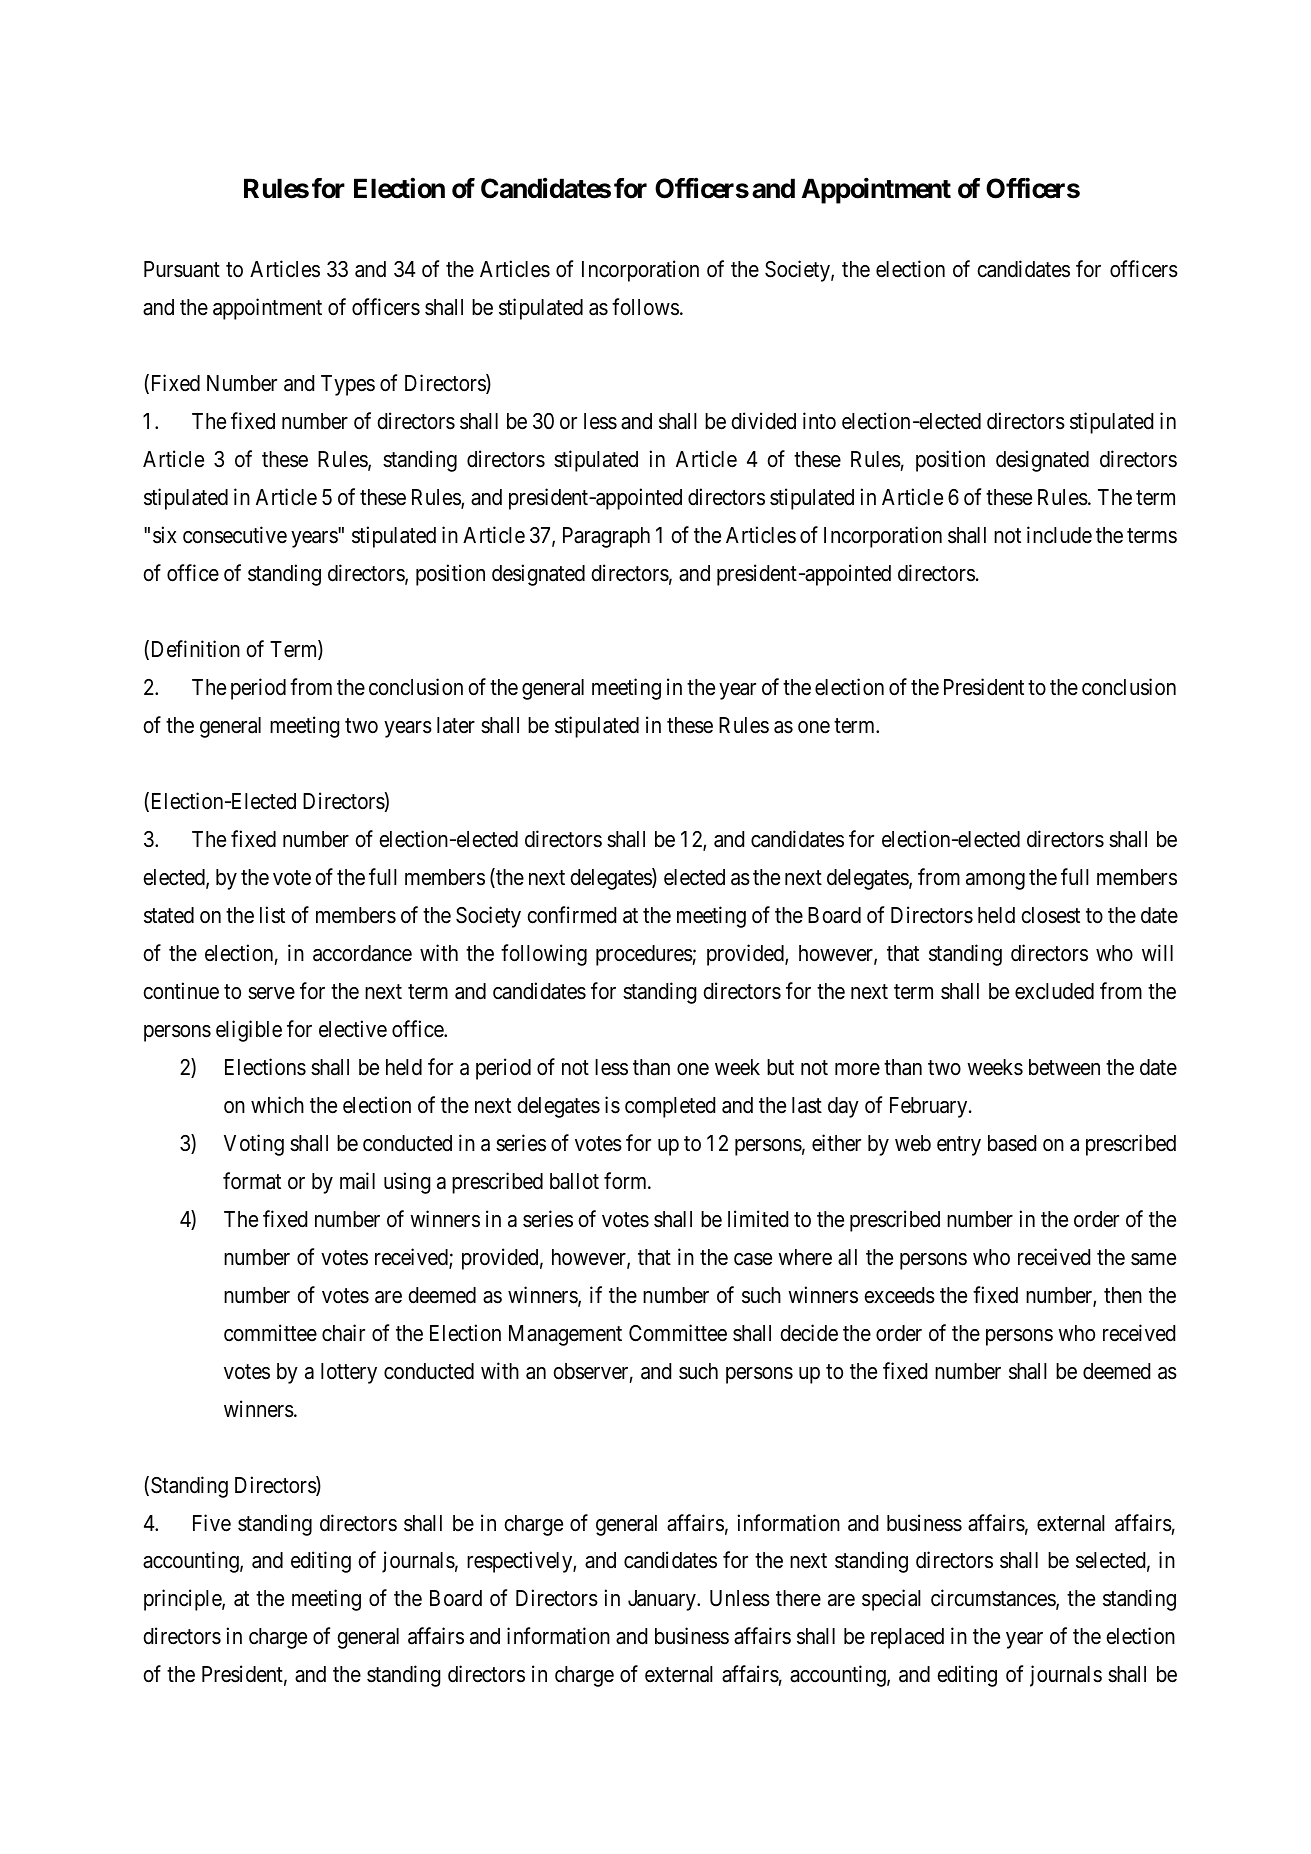 This screenshot has height=1854, width=1311. What do you see at coordinates (663, 1600) in the screenshot?
I see `January` at bounding box center [663, 1600].
